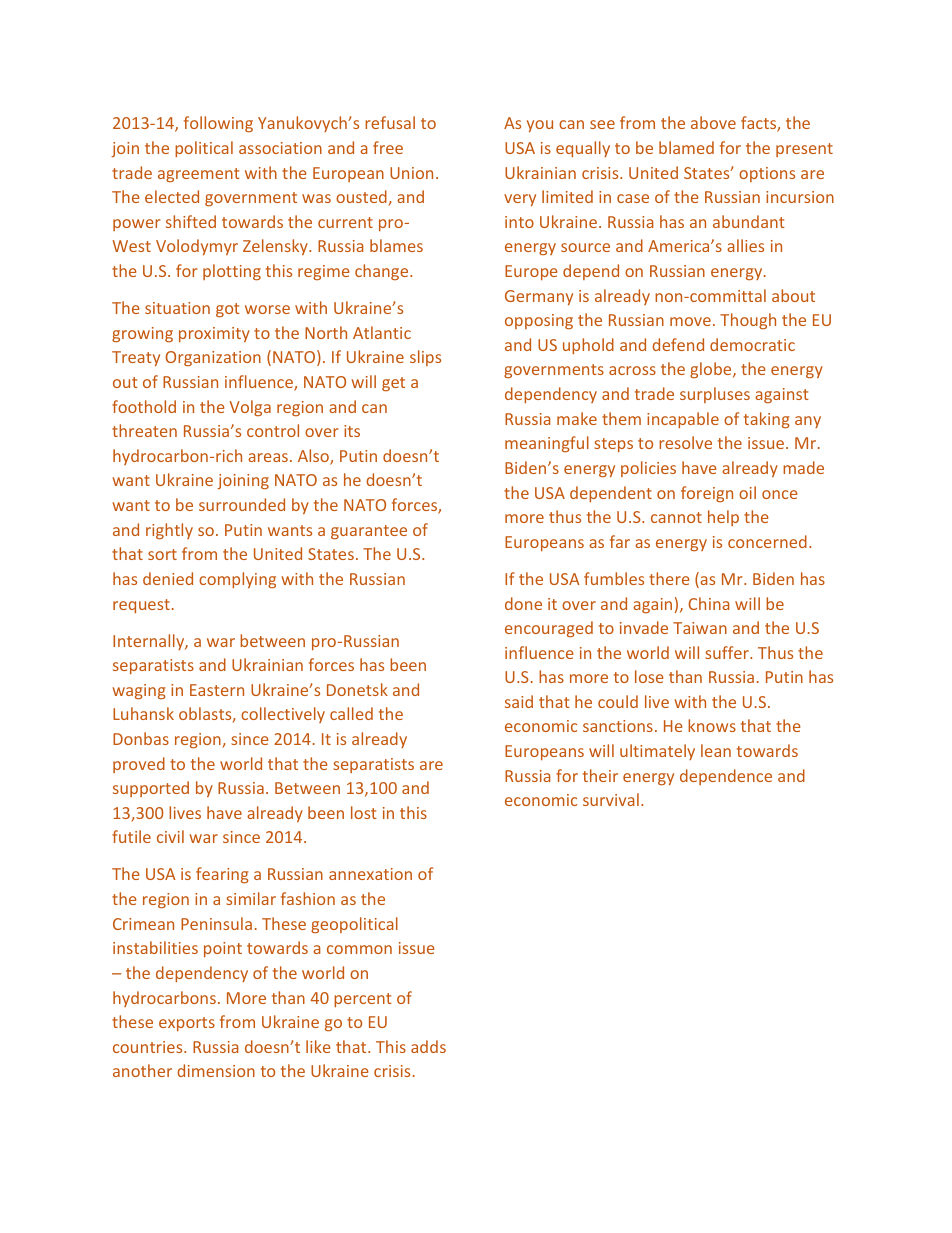  What do you see at coordinates (428, 1046) in the screenshot?
I see `adds` at bounding box center [428, 1046].
